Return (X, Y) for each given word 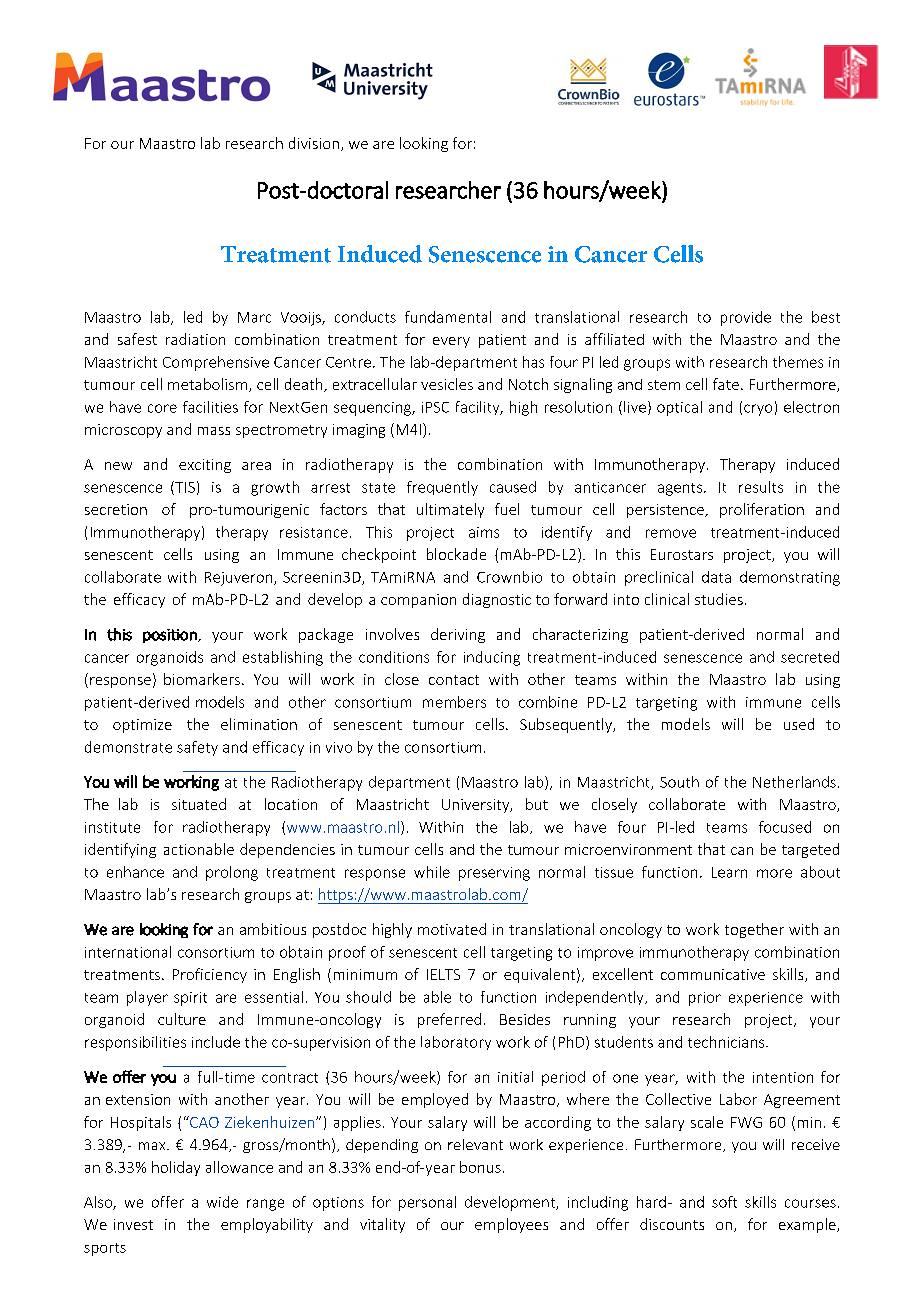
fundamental (448, 317)
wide (222, 1202)
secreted (810, 657)
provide (746, 318)
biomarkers (202, 679)
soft (724, 1202)
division (314, 143)
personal (427, 1203)
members (454, 702)
